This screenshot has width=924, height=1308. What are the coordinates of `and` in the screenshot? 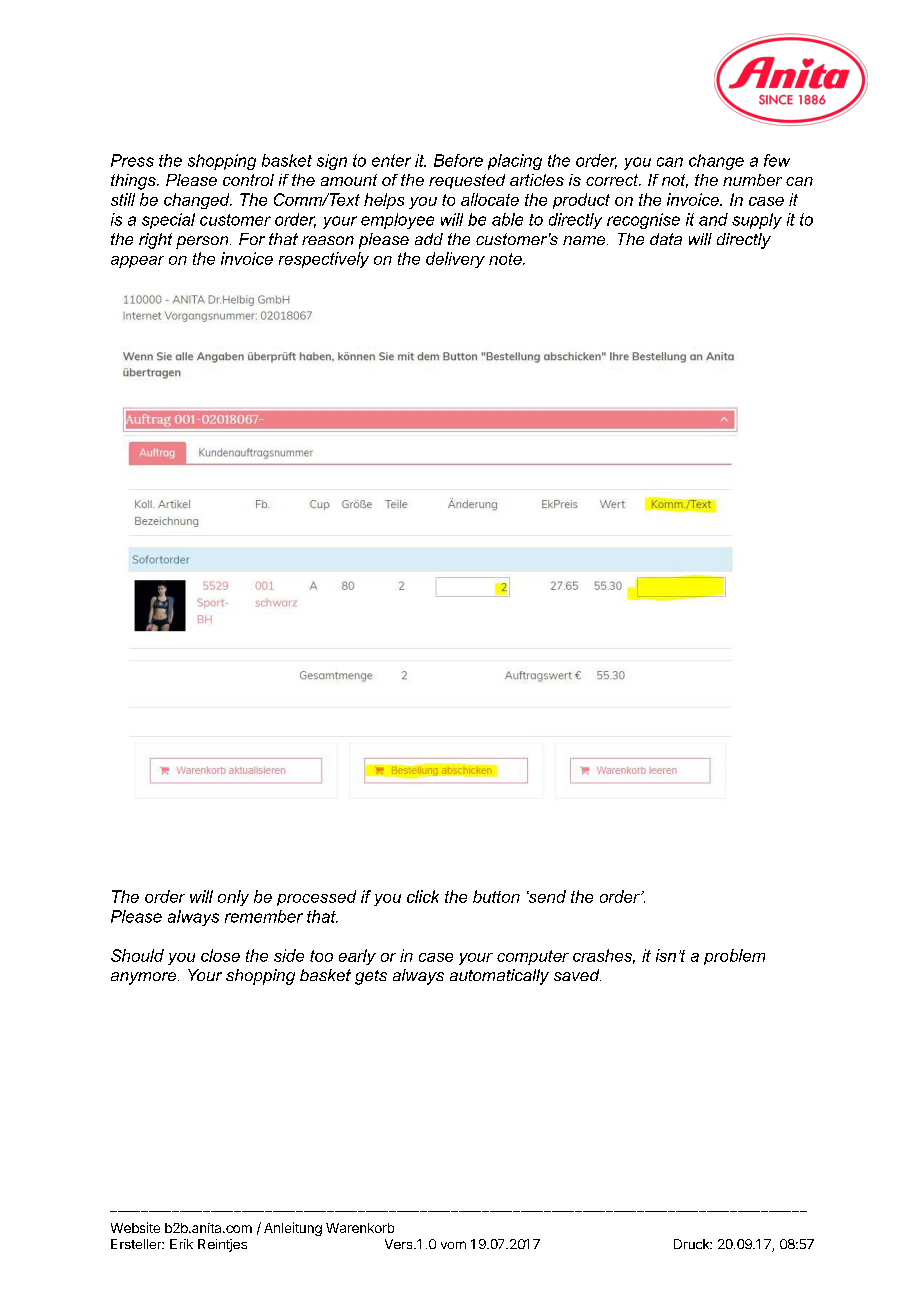 It's located at (713, 219).
